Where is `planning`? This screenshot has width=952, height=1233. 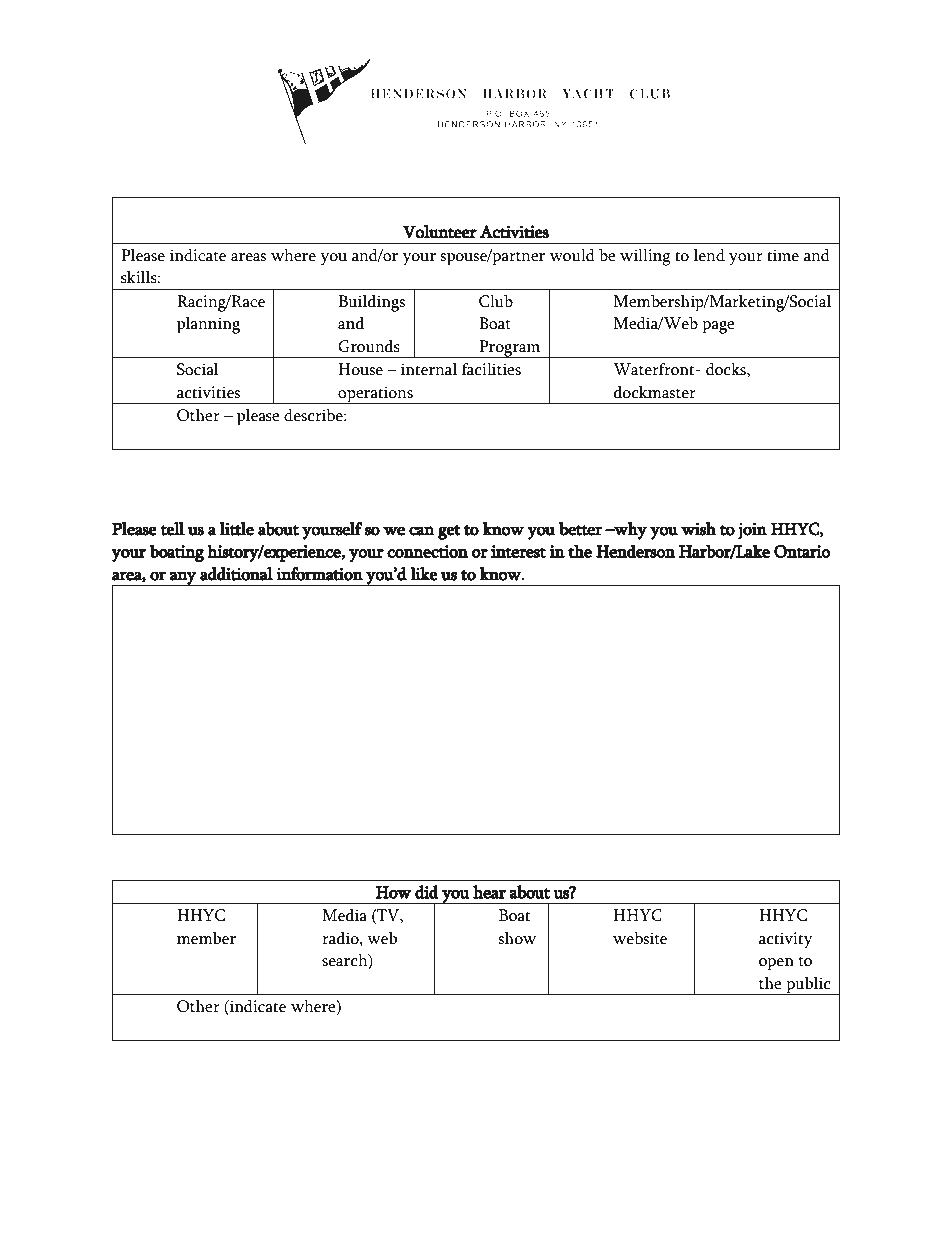 planning is located at coordinates (208, 325).
